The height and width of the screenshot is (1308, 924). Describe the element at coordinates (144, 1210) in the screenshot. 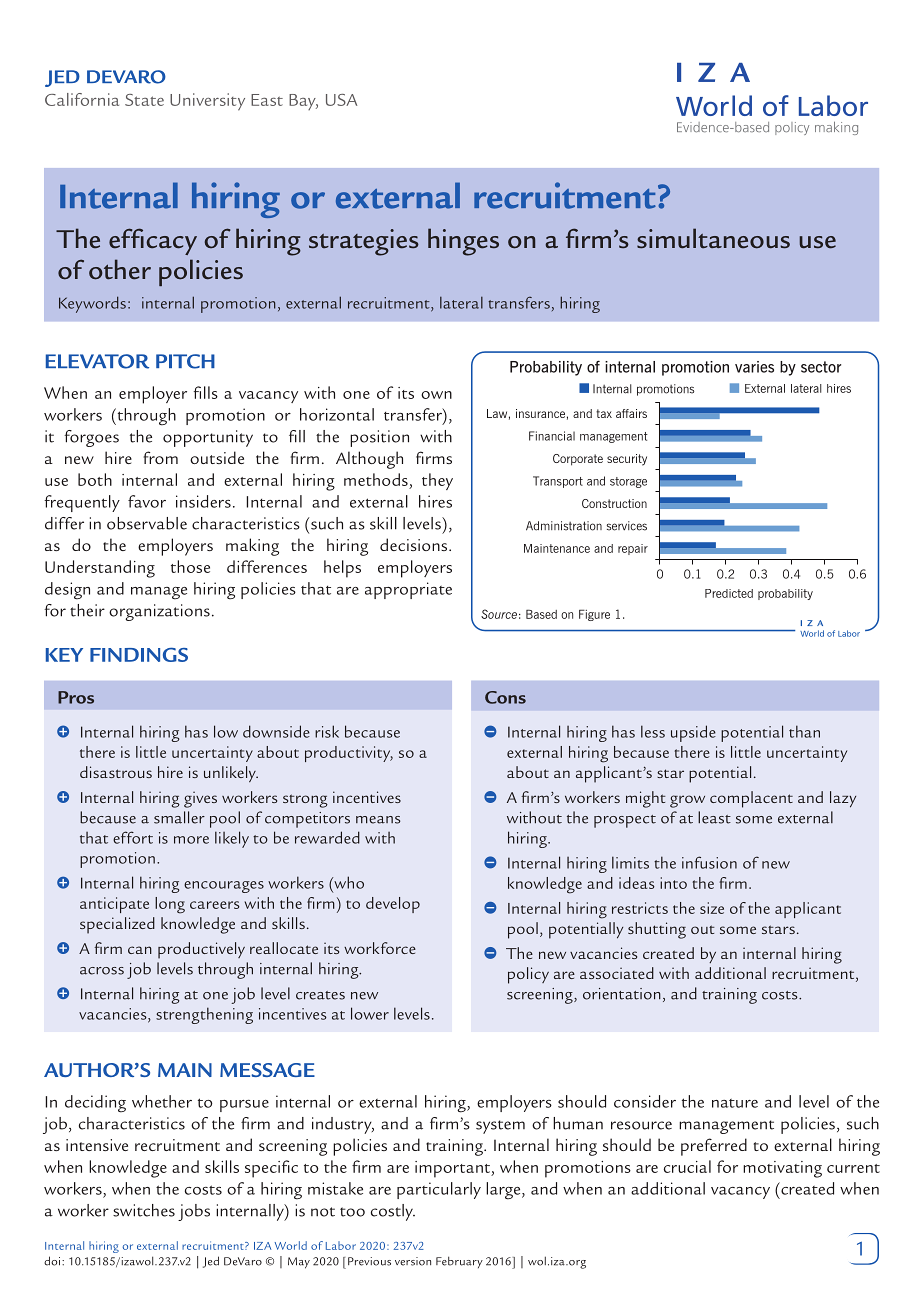

I see `switches` at that location.
